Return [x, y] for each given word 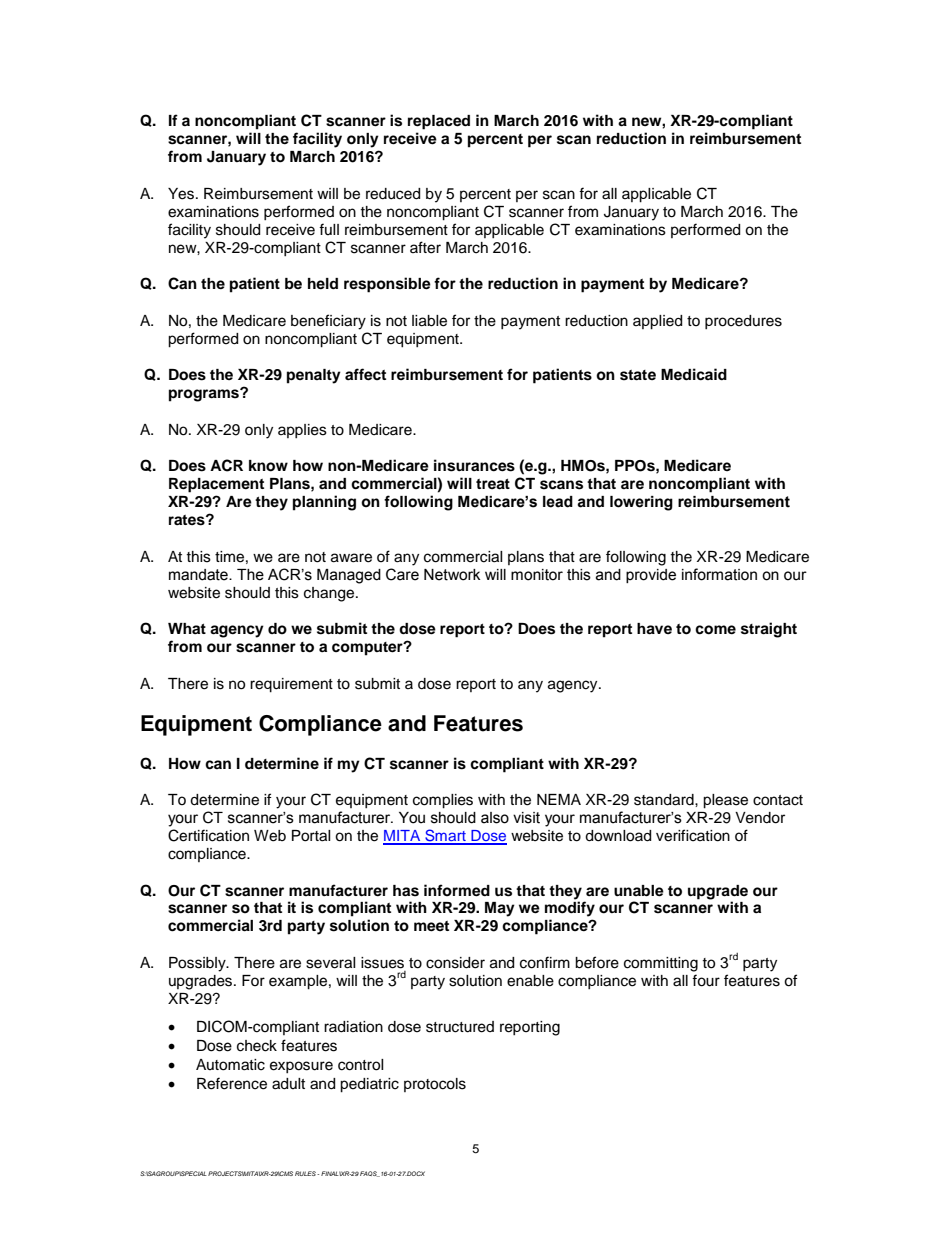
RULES [306, 1173]
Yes [182, 194]
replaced [439, 122]
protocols [435, 1085]
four [706, 980]
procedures [743, 322]
